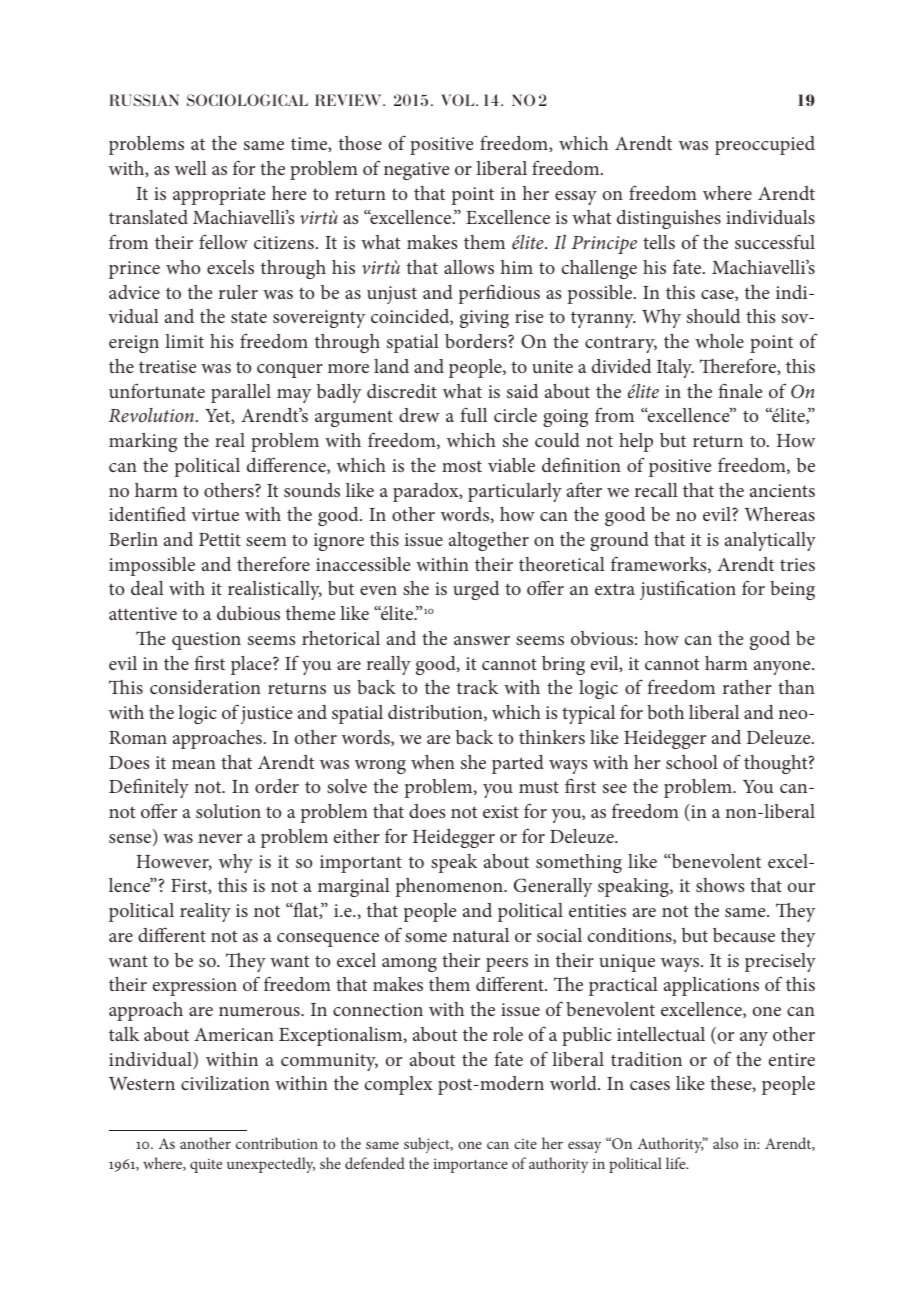 The image size is (924, 1305). I want to click on quite, so click(206, 1166).
